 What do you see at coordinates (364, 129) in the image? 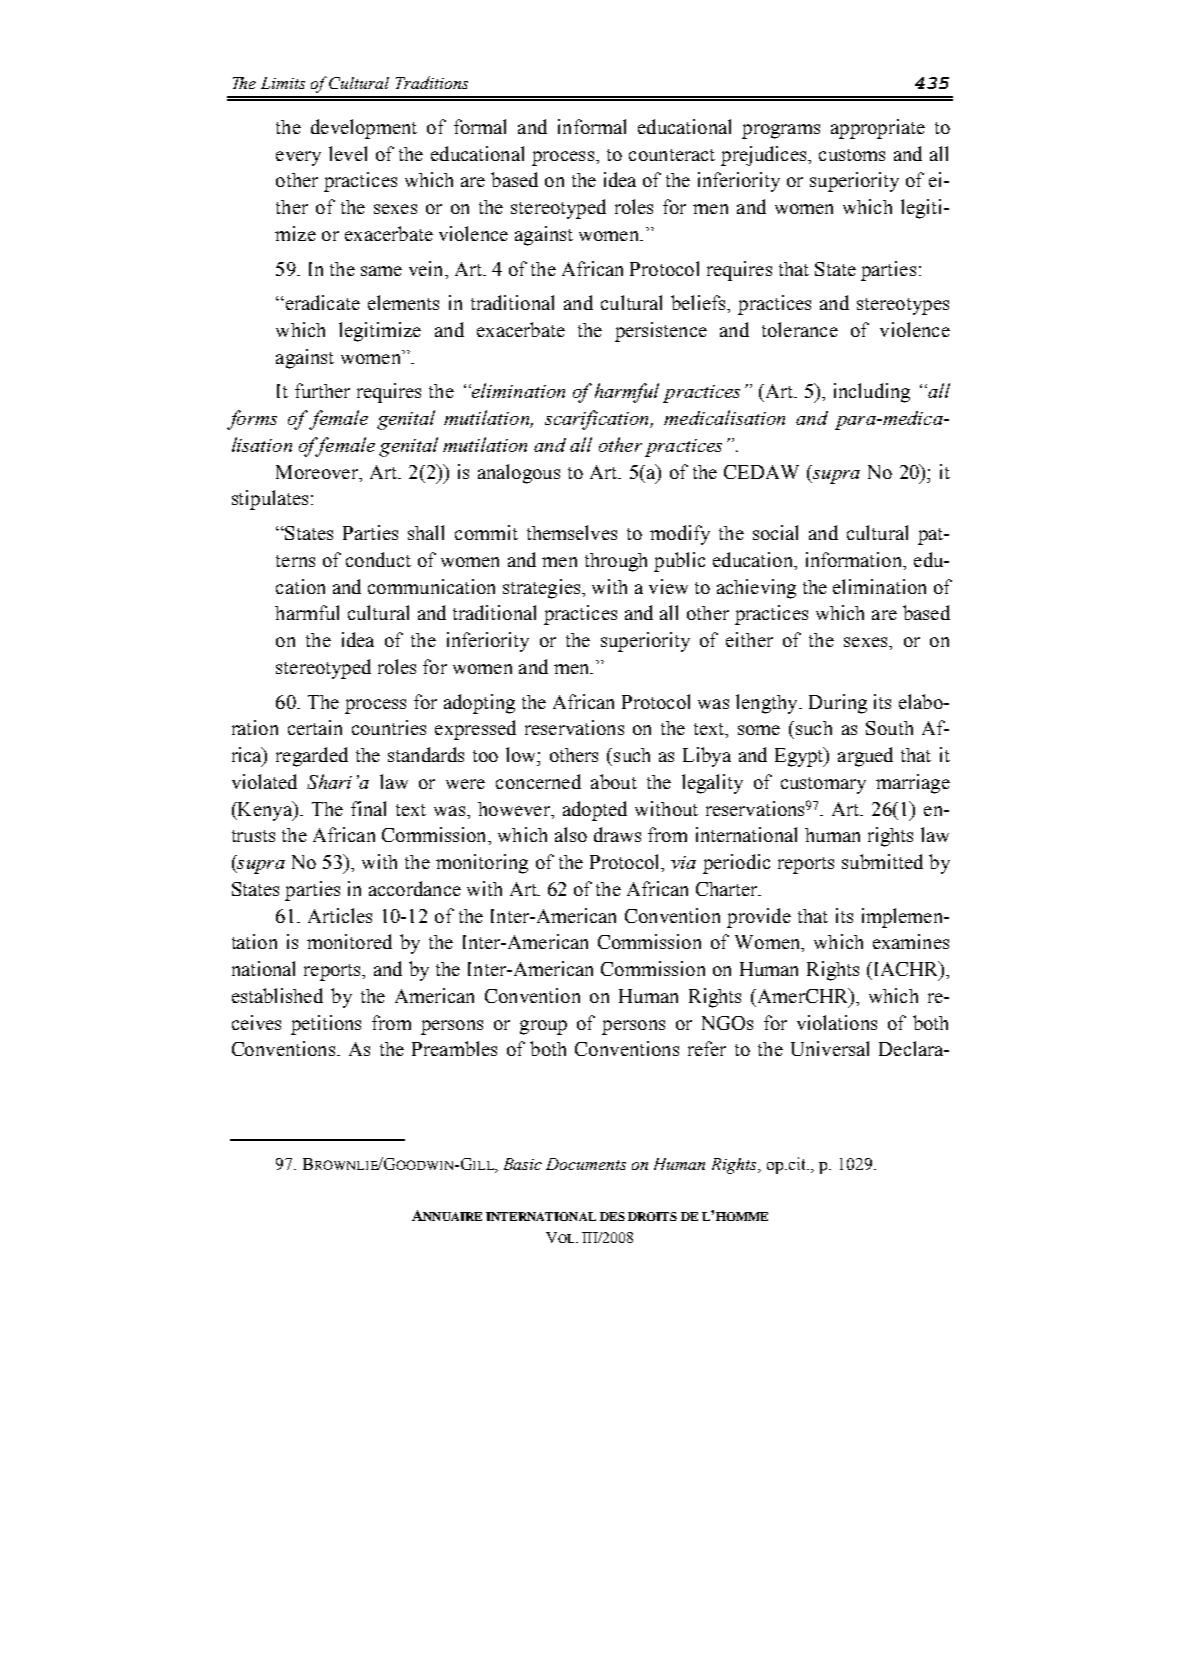
I see `development` at bounding box center [364, 129].
